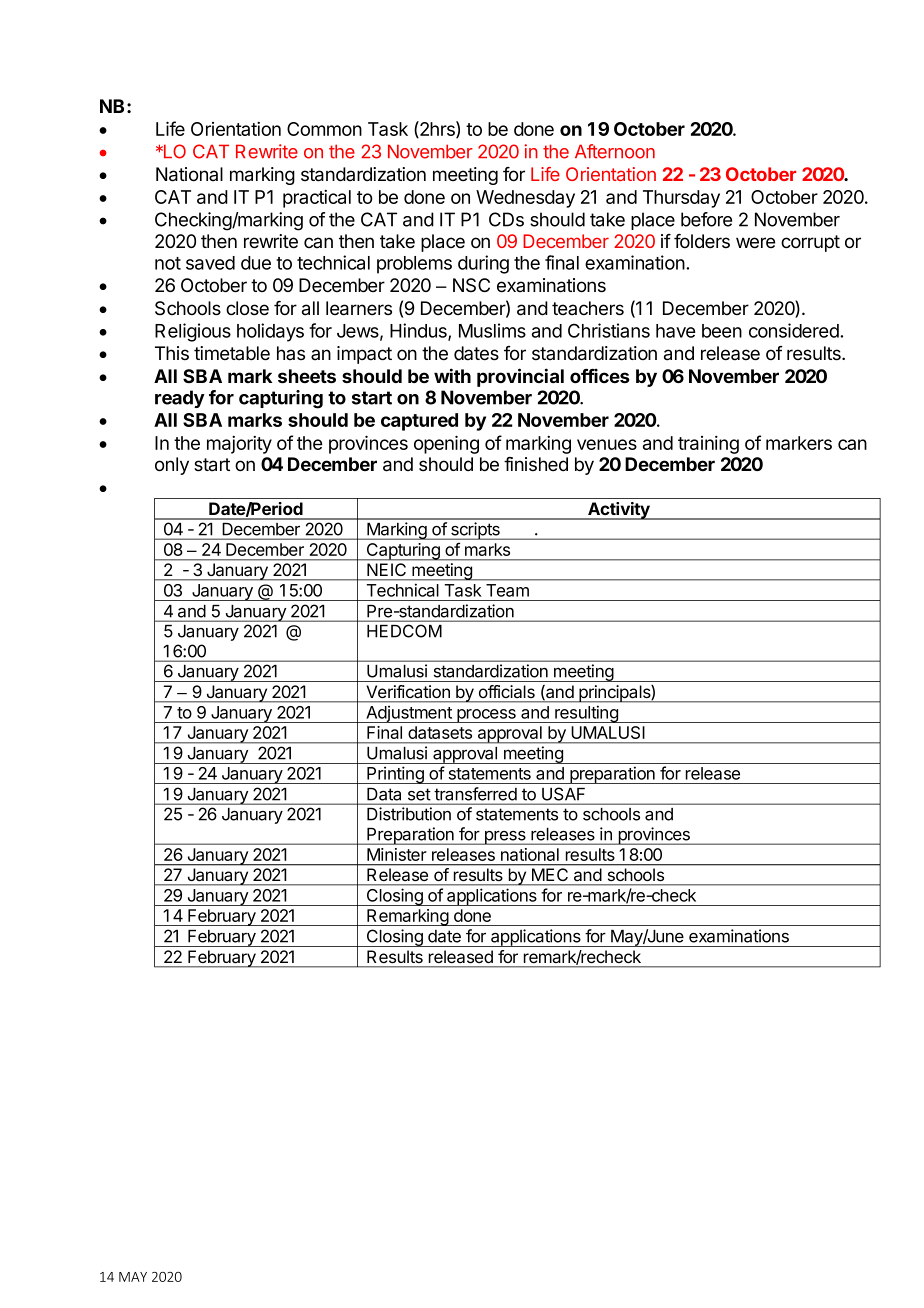 Image resolution: width=924 pixels, height=1308 pixels. Describe the element at coordinates (324, 129) in the page. I see `Common` at that location.
